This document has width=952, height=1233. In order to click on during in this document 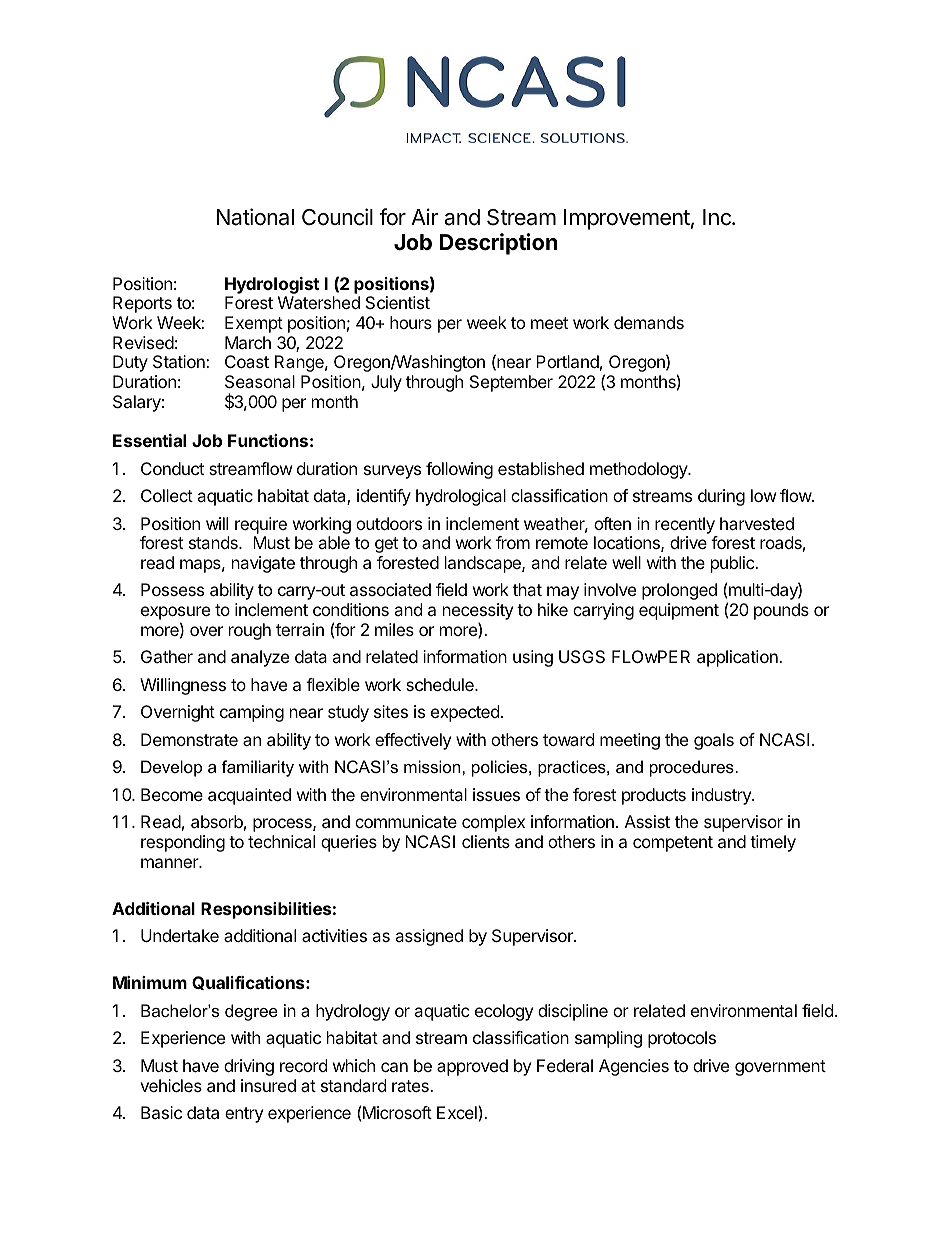, I will do `click(721, 497)`.
